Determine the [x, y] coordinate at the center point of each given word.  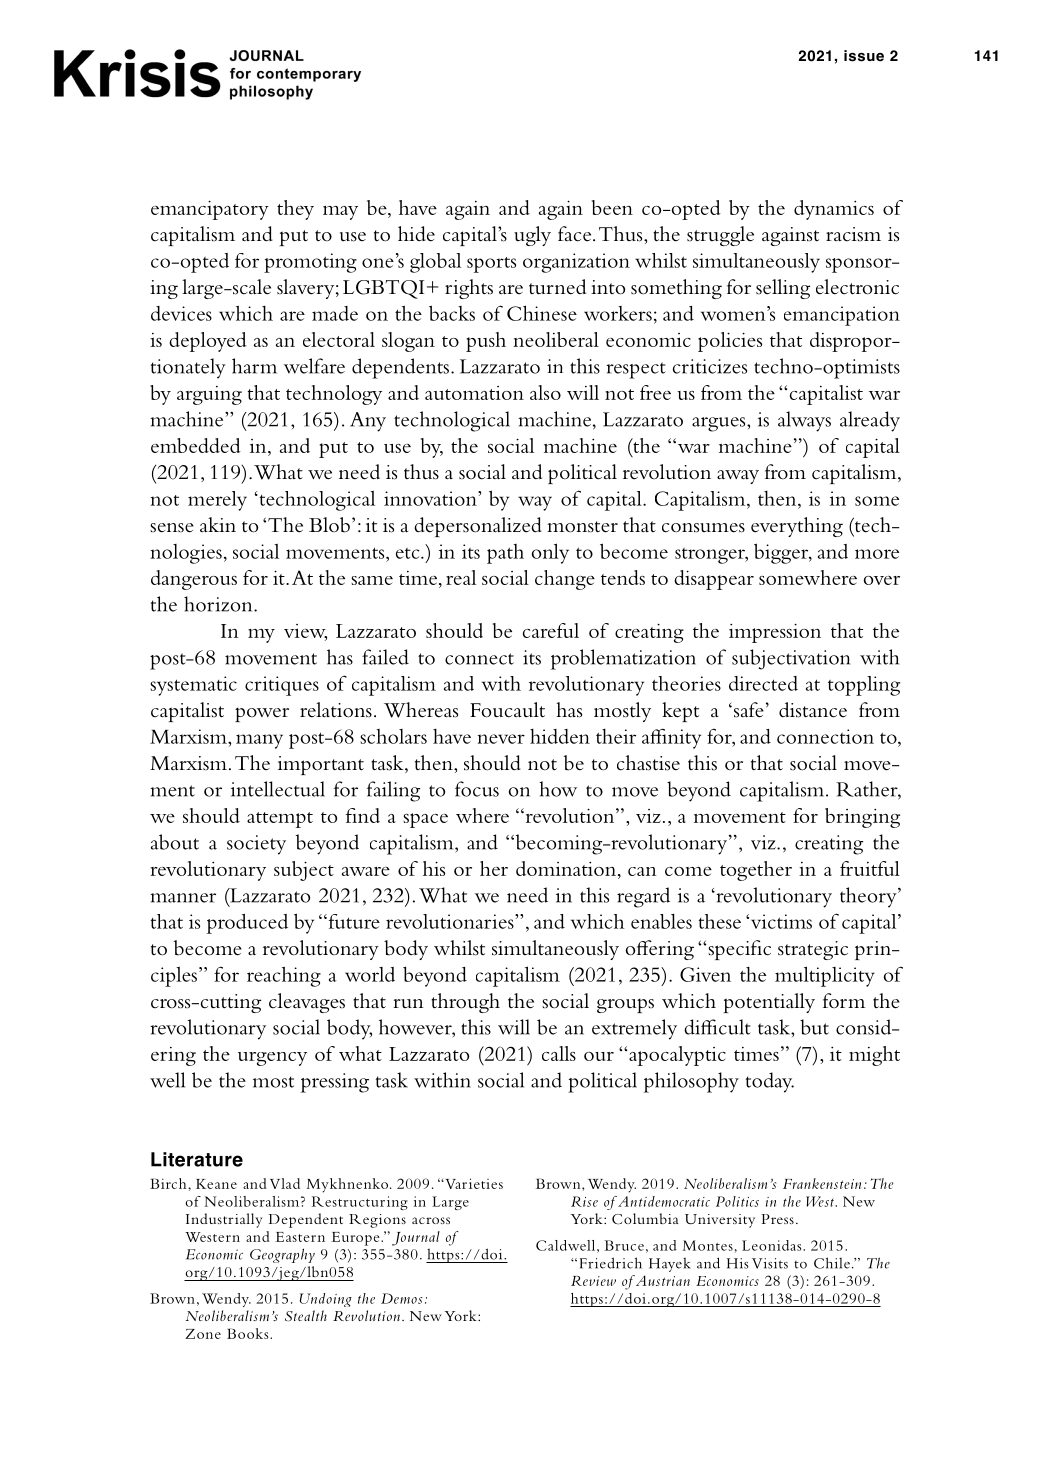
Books [249, 1333]
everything [797, 527]
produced [247, 924]
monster [582, 527]
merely [217, 501]
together [756, 871]
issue [864, 56]
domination [567, 868]
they [295, 210]
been [612, 207]
